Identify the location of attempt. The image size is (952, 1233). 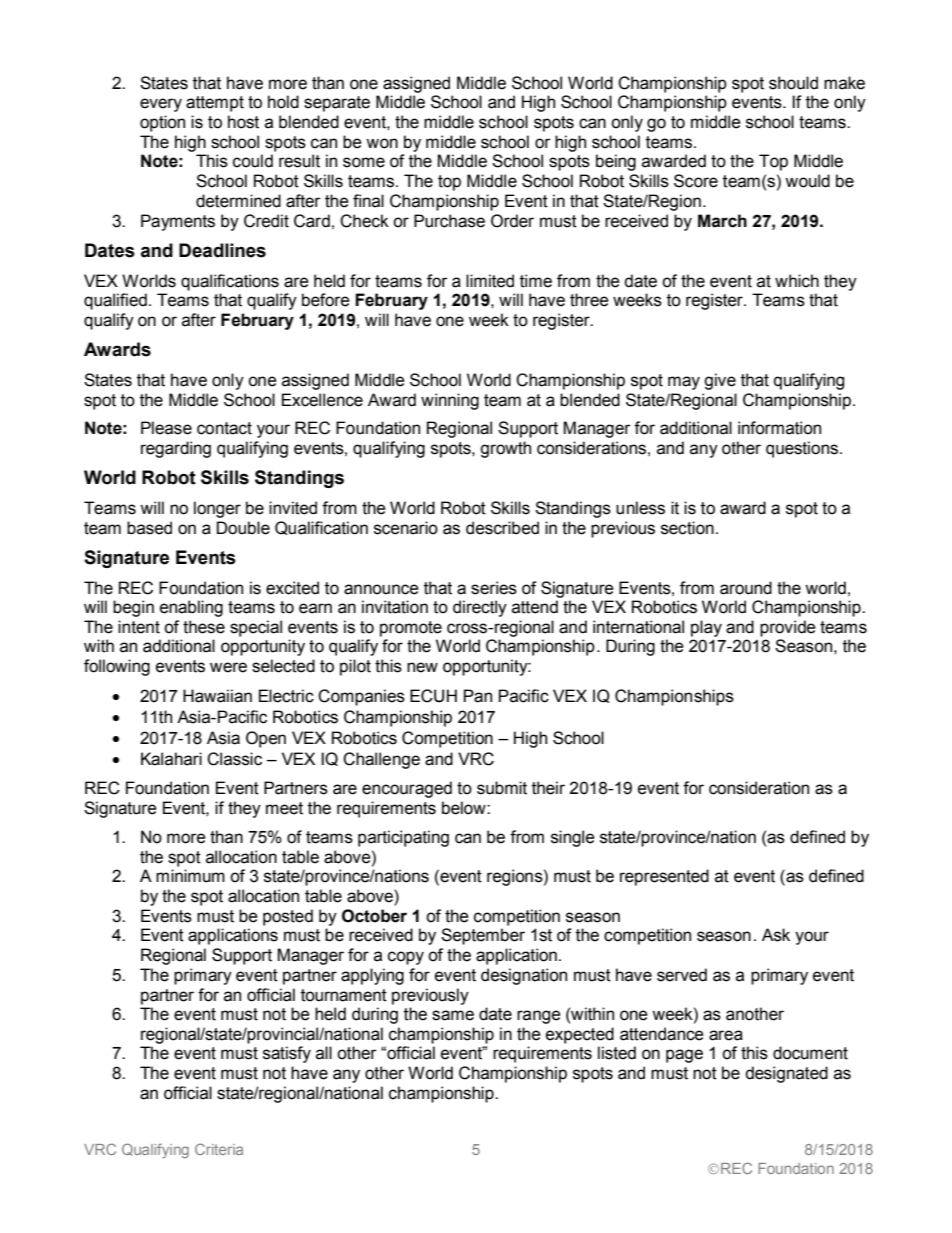
(215, 104).
